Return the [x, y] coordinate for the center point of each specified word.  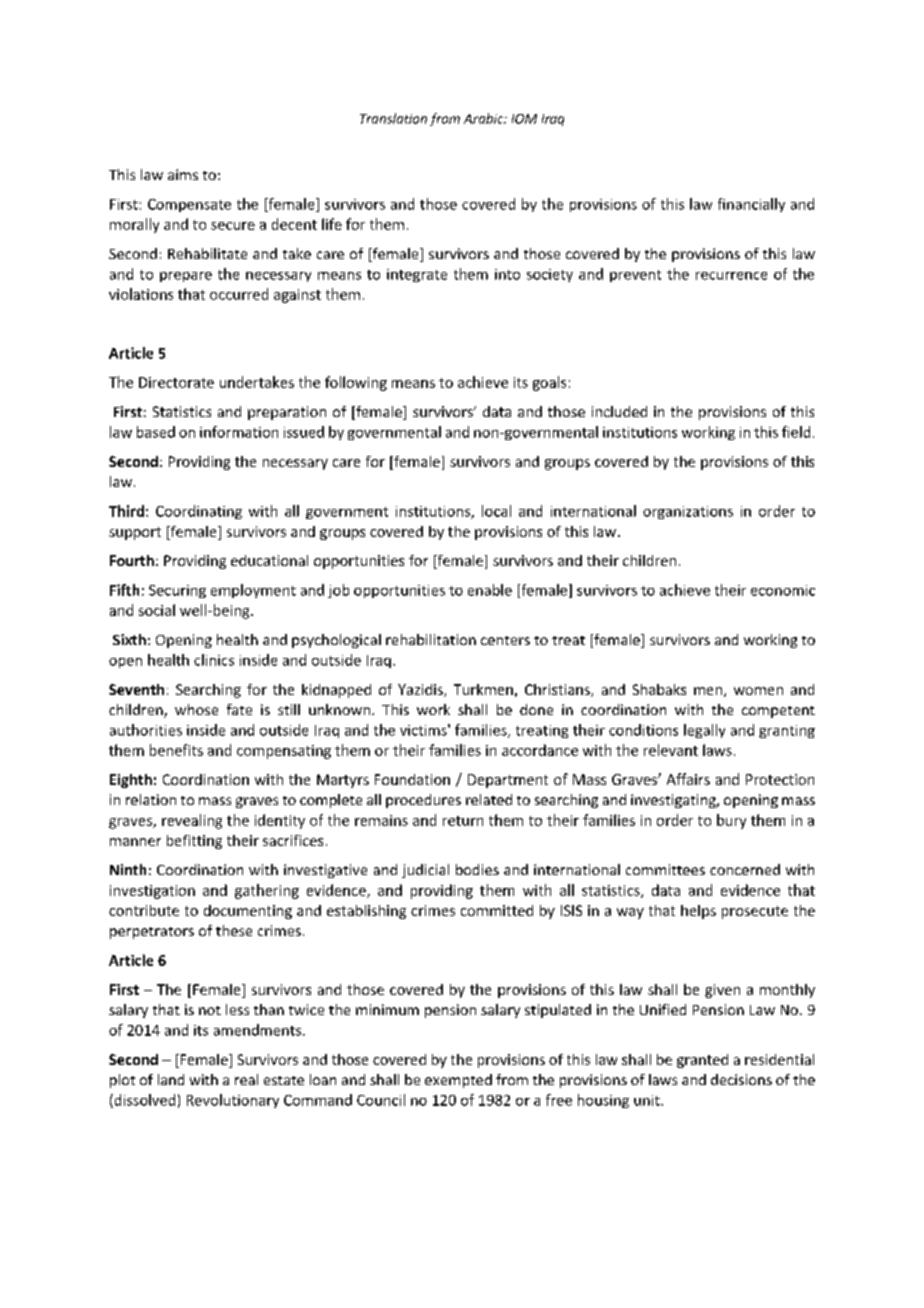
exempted [458, 1081]
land [171, 1079]
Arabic [485, 118]
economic [783, 590]
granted [702, 1061]
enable [490, 590]
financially [751, 205]
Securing [177, 591]
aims [183, 174]
